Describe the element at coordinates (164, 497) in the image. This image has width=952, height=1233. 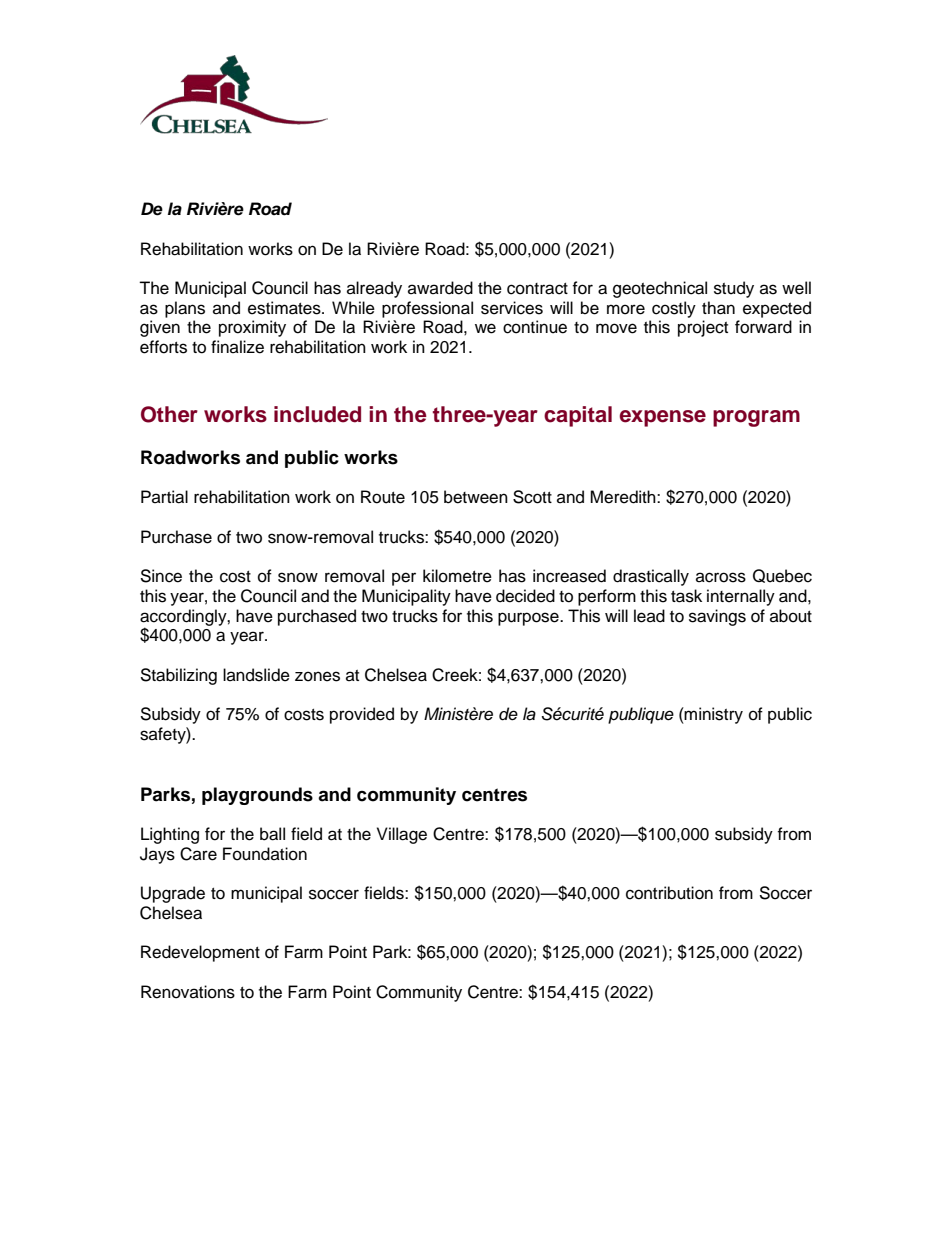
I see `Partial` at that location.
